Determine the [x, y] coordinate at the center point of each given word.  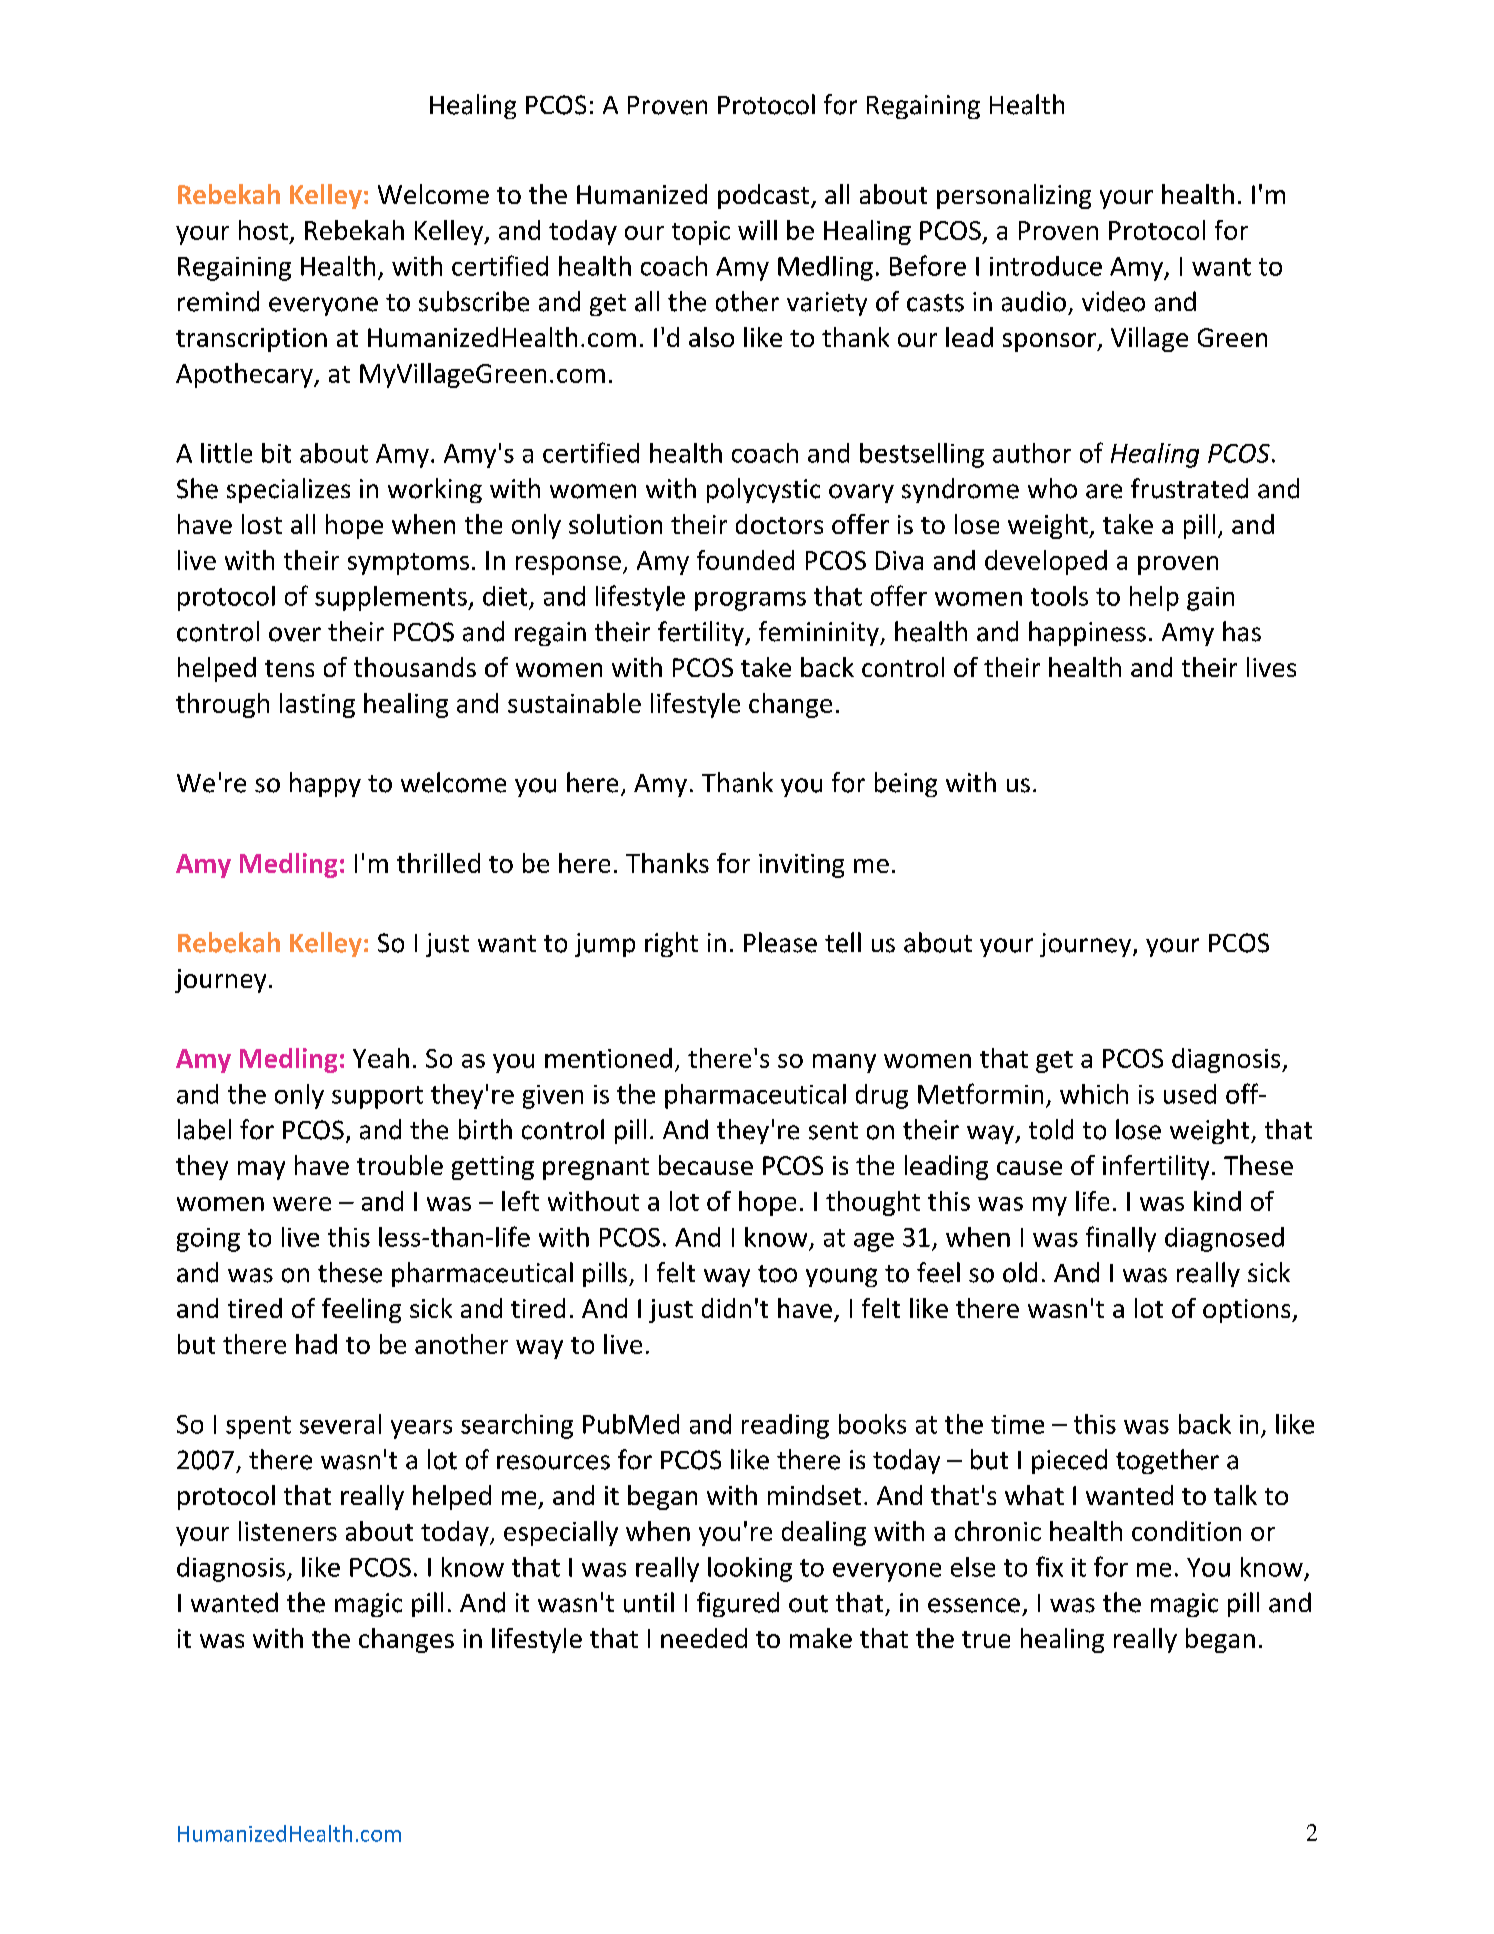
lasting [317, 705]
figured [738, 1604]
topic [701, 233]
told [1051, 1129]
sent [833, 1131]
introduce [1046, 266]
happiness [1087, 633]
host [263, 230]
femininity [820, 633]
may [261, 1170]
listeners [288, 1531]
